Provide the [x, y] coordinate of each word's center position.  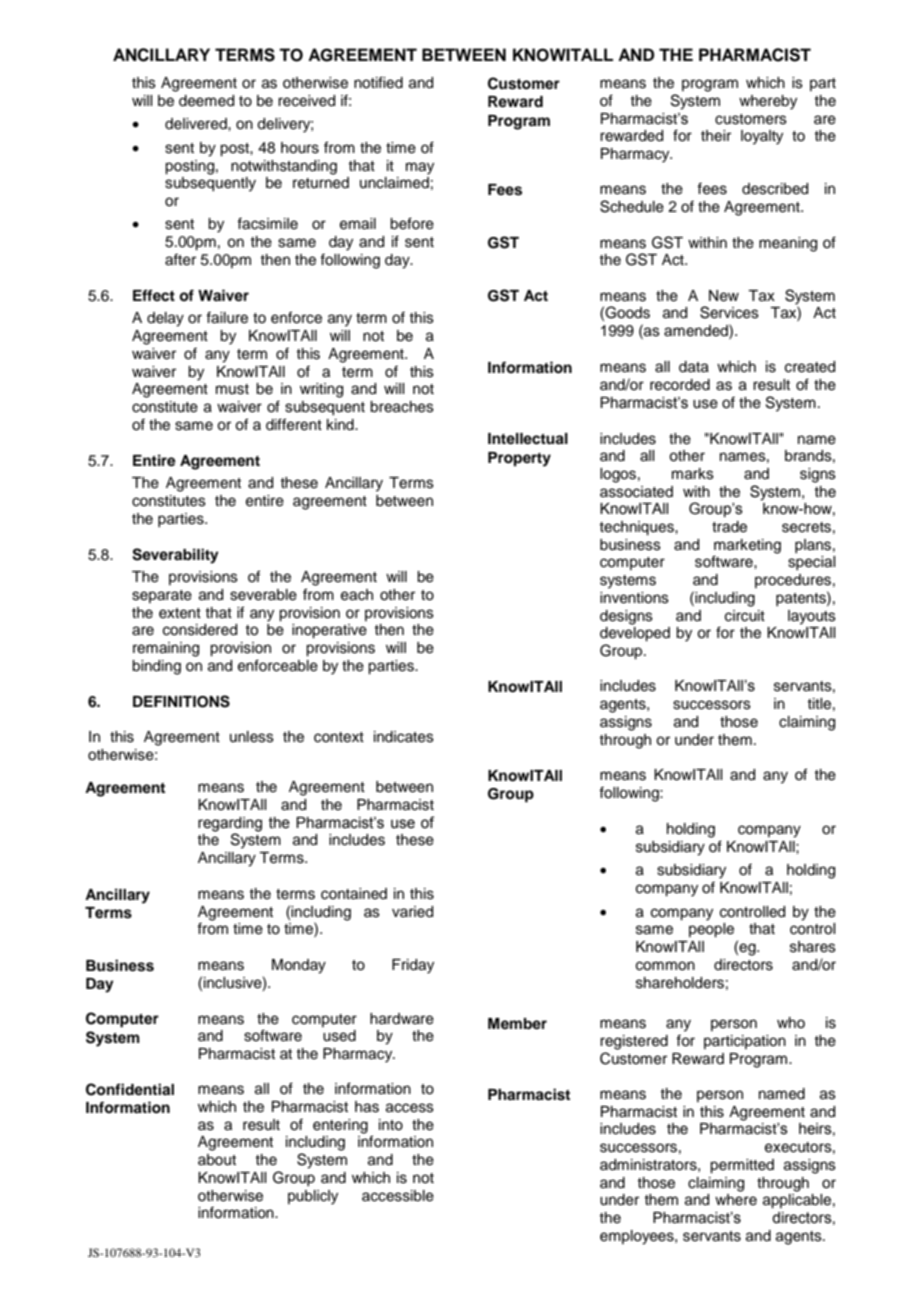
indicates [404, 737]
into [391, 1125]
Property [519, 459]
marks [693, 474]
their [716, 136]
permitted [742, 1166]
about [217, 1160]
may [420, 168]
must [232, 389]
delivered [197, 124]
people [711, 930]
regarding [230, 824]
